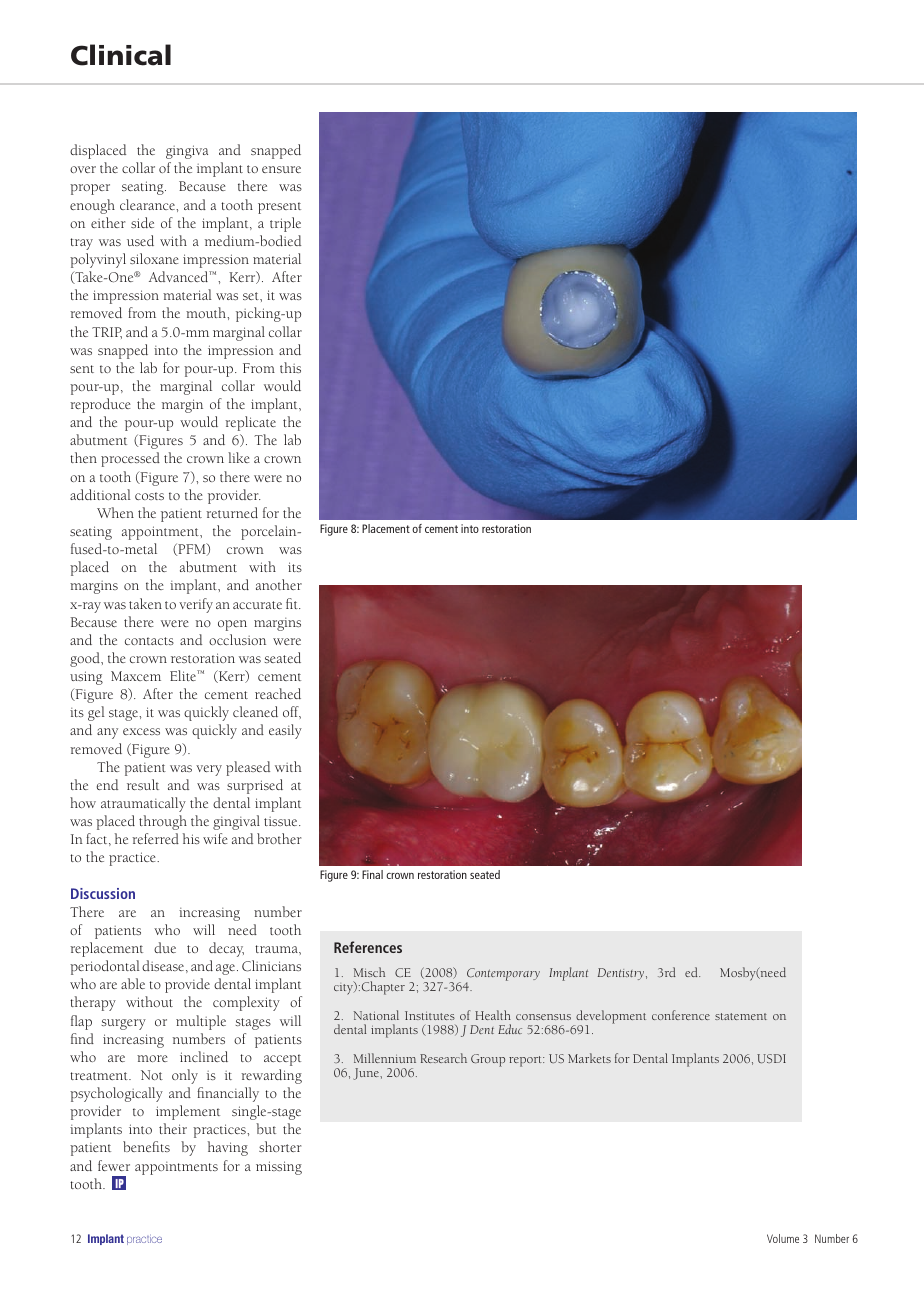 This screenshot has height=1300, width=924. I want to click on set, so click(252, 296).
